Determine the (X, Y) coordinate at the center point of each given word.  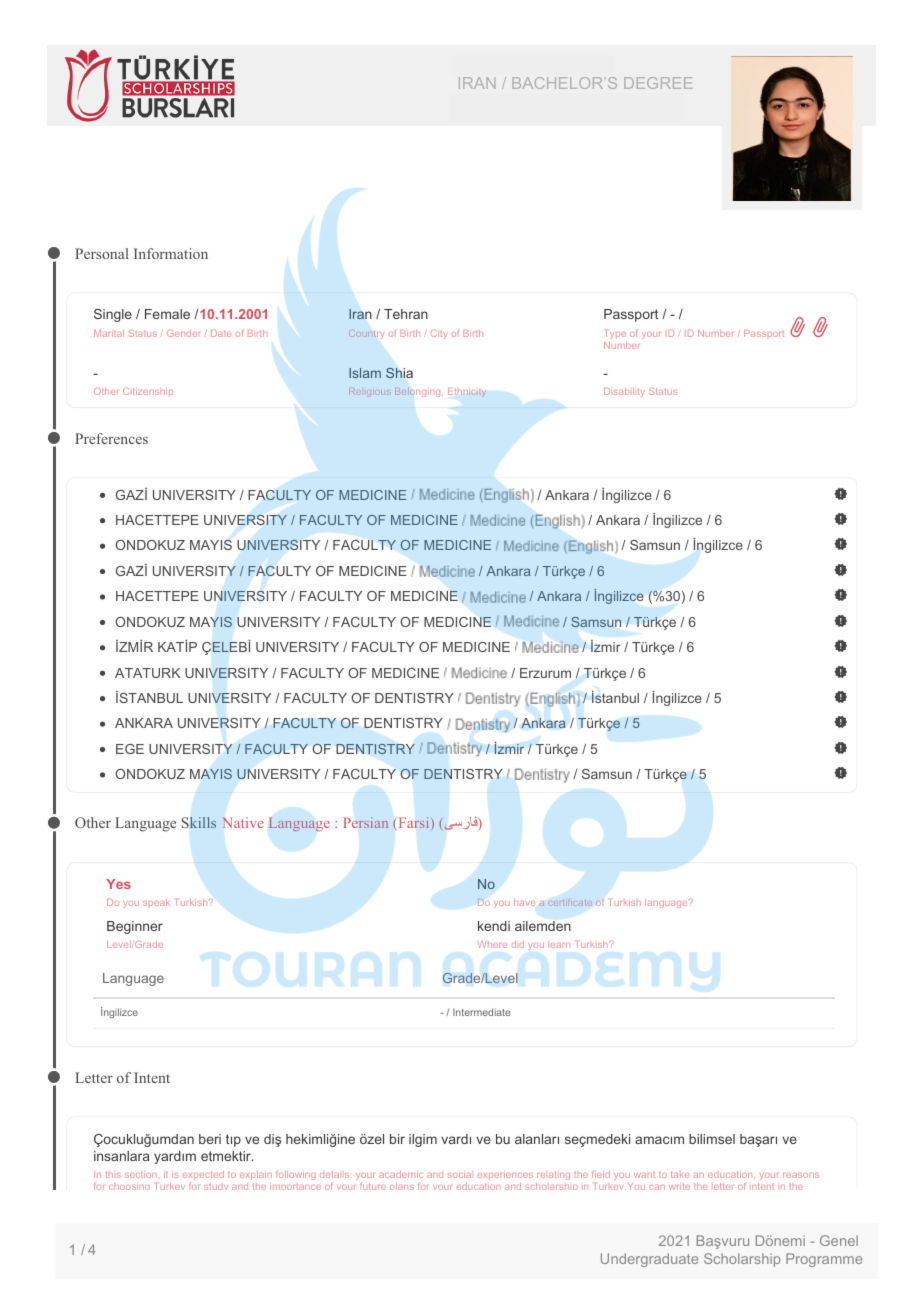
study (216, 1187)
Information (171, 253)
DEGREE (658, 83)
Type (616, 334)
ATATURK (147, 673)
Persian (366, 822)
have (524, 902)
